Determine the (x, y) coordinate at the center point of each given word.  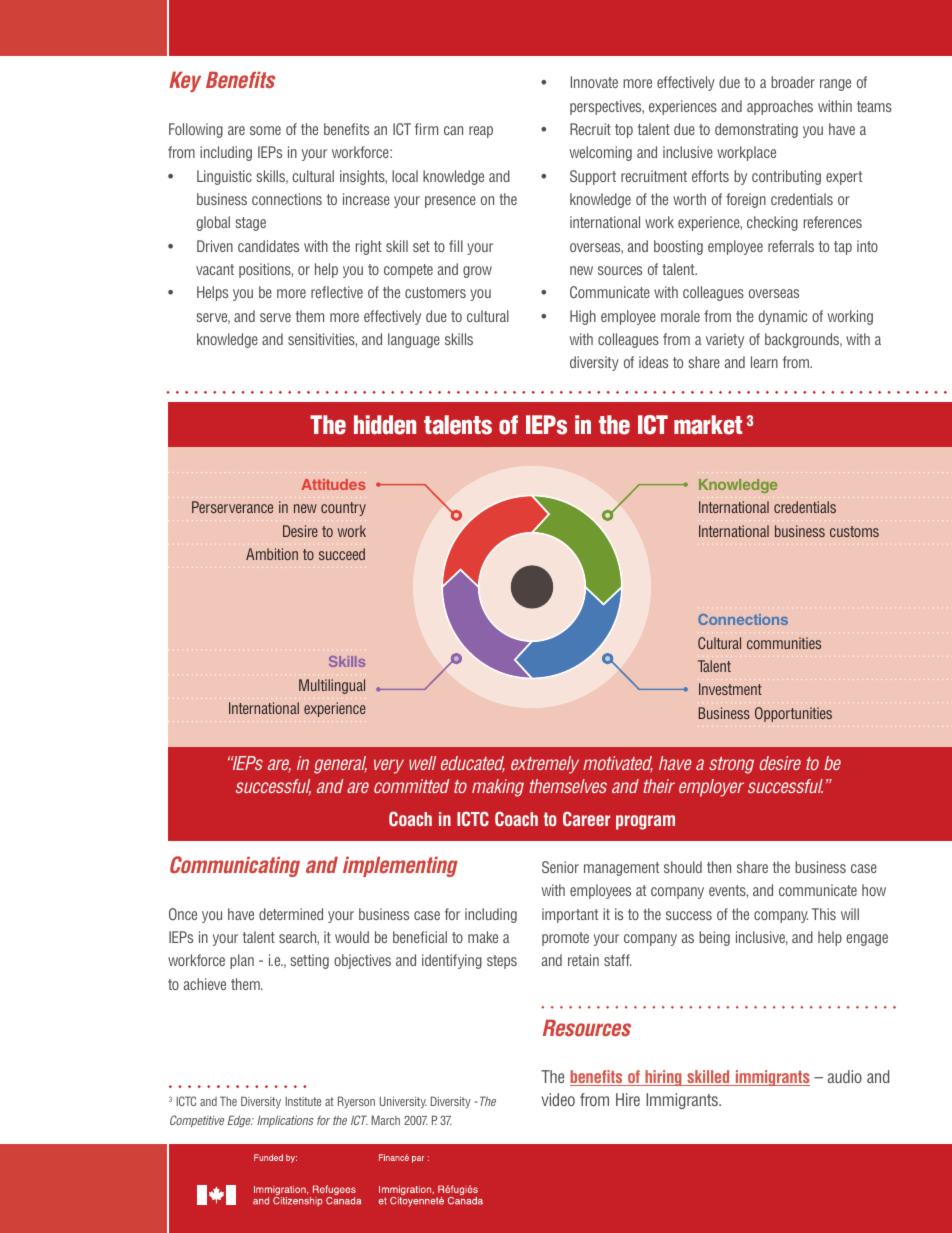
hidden (385, 425)
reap (481, 132)
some (265, 130)
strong (731, 765)
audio (845, 1076)
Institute (303, 1101)
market (708, 425)
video (558, 1099)
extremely (545, 765)
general (340, 765)
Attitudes (333, 484)
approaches (780, 107)
